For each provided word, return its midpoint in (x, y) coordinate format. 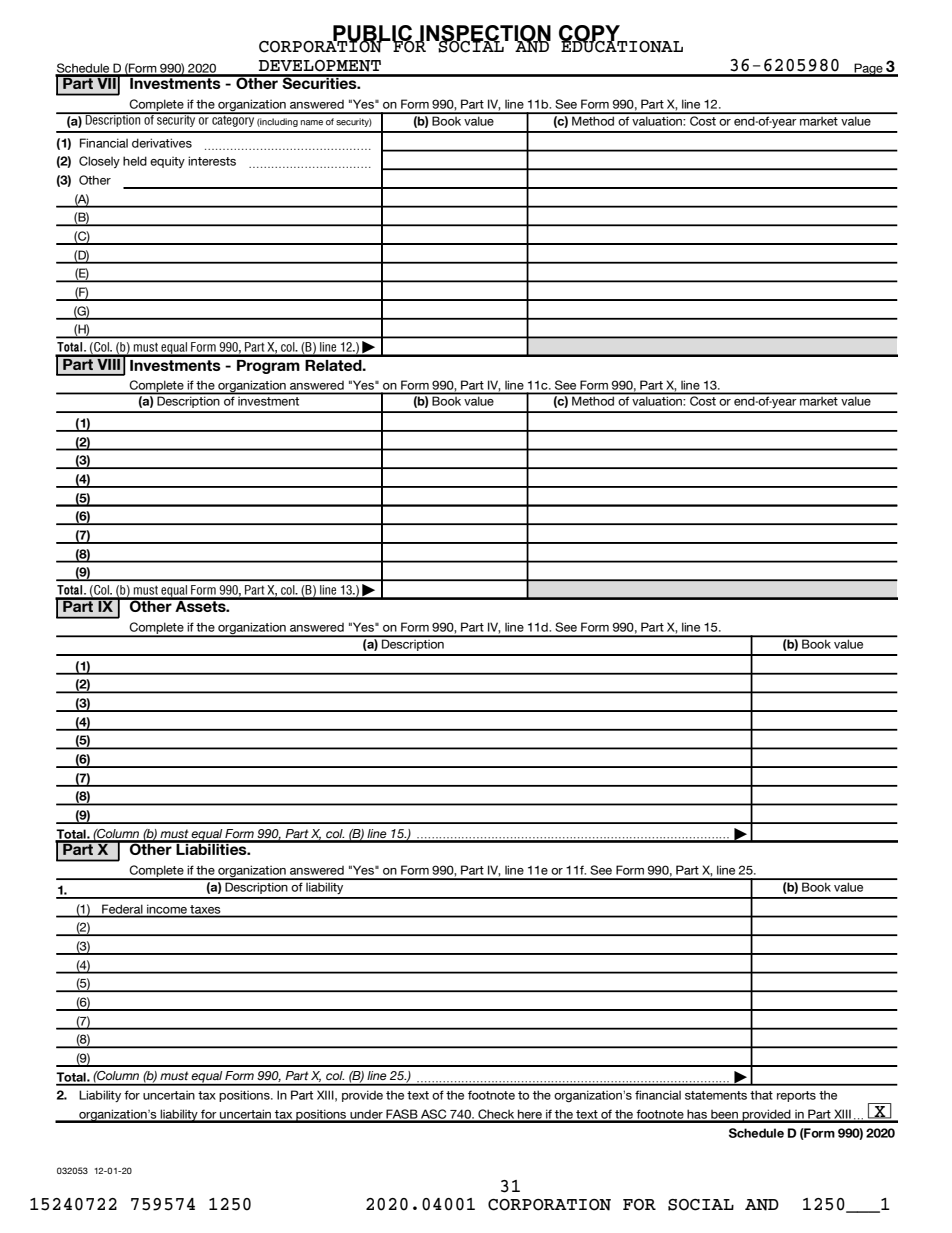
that (761, 1095)
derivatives (162, 143)
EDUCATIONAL (621, 45)
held (135, 161)
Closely (99, 162)
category (233, 120)
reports (796, 1096)
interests (212, 161)
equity (167, 162)
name (312, 123)
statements (716, 1095)
